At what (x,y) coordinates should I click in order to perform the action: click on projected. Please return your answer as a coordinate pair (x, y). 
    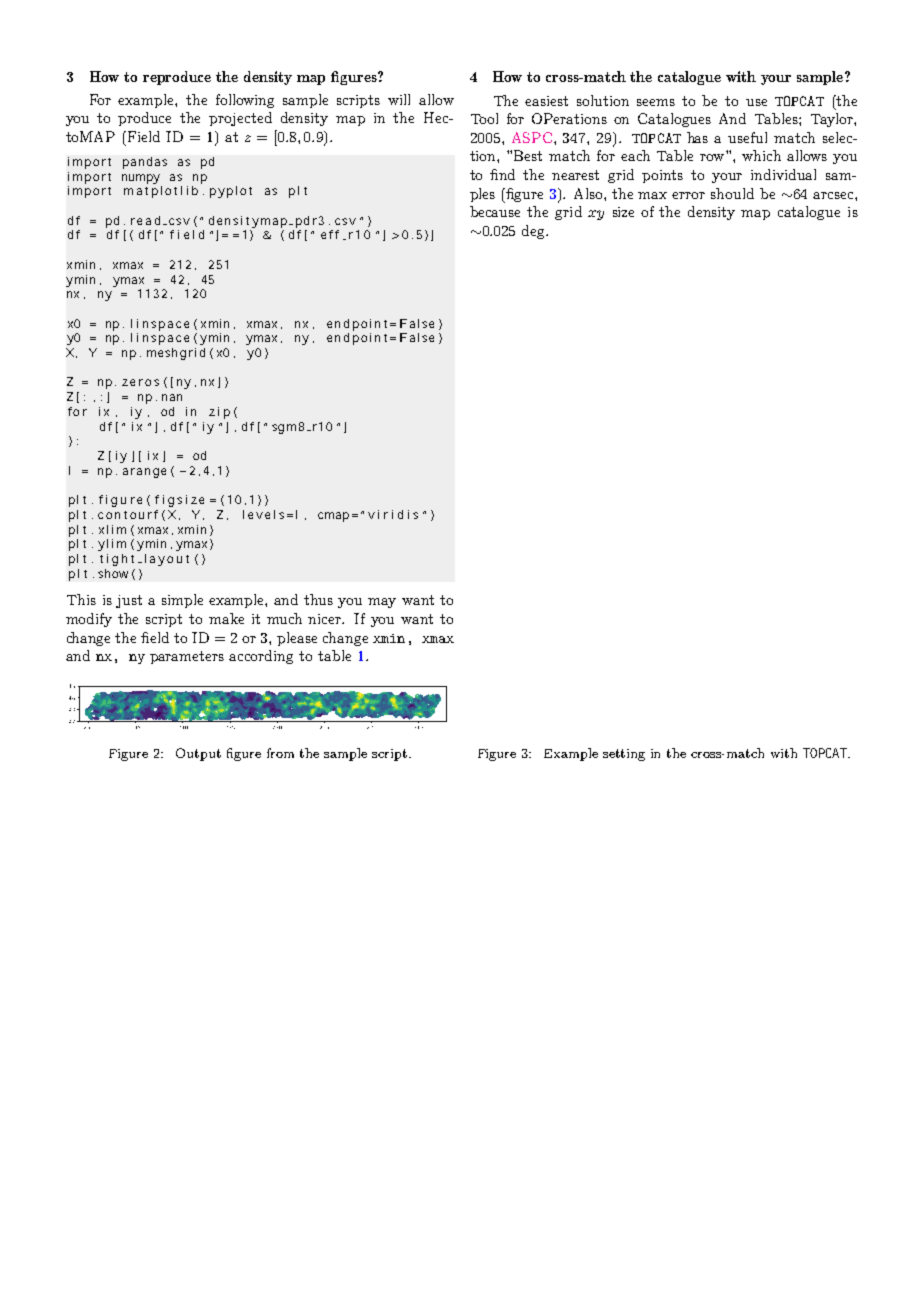
    Looking at the image, I should click on (240, 119).
